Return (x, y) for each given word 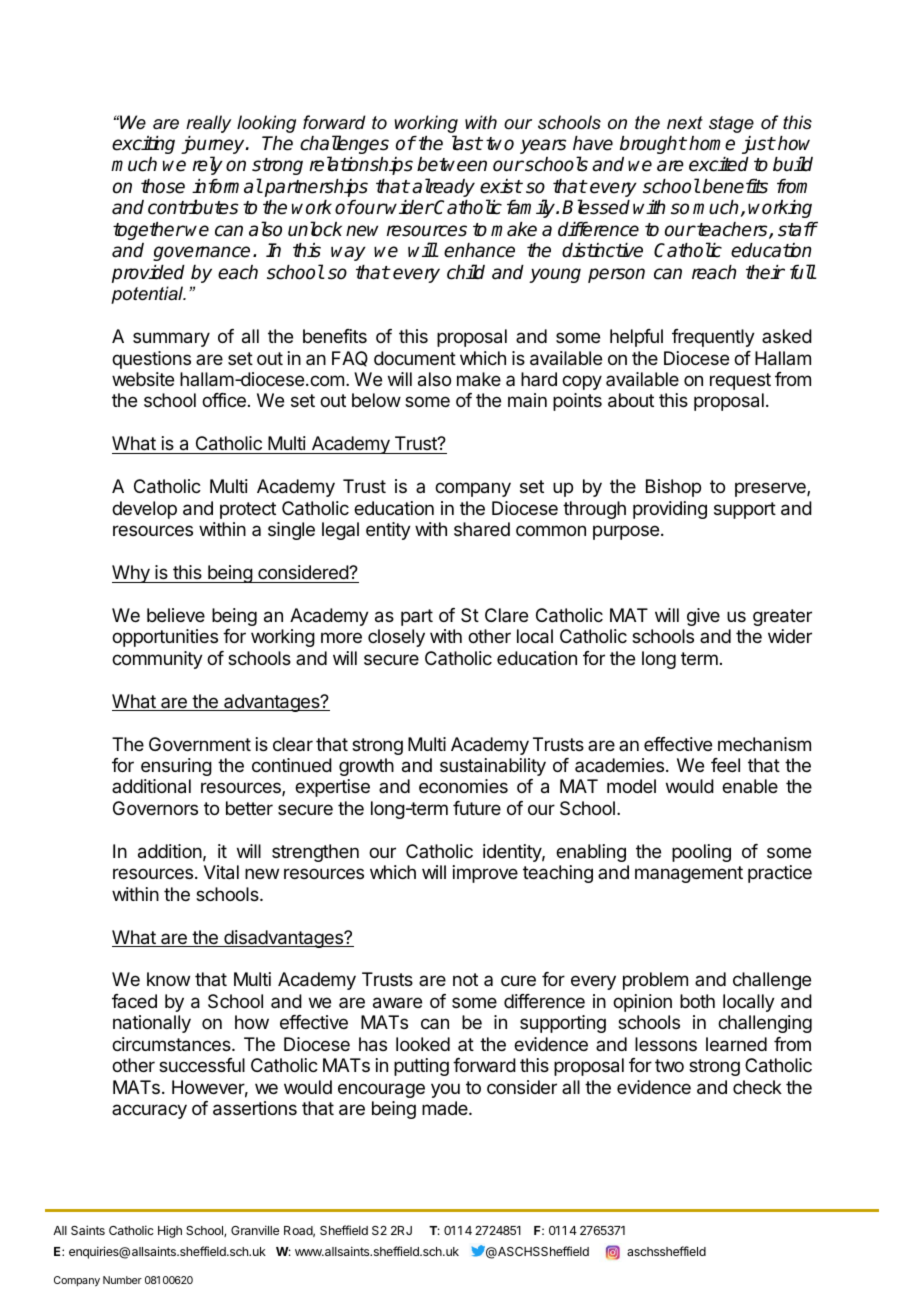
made (446, 1108)
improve (485, 874)
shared (482, 529)
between (452, 164)
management (689, 874)
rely (208, 165)
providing (670, 510)
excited (719, 164)
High (170, 1231)
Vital (221, 872)
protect (248, 510)
